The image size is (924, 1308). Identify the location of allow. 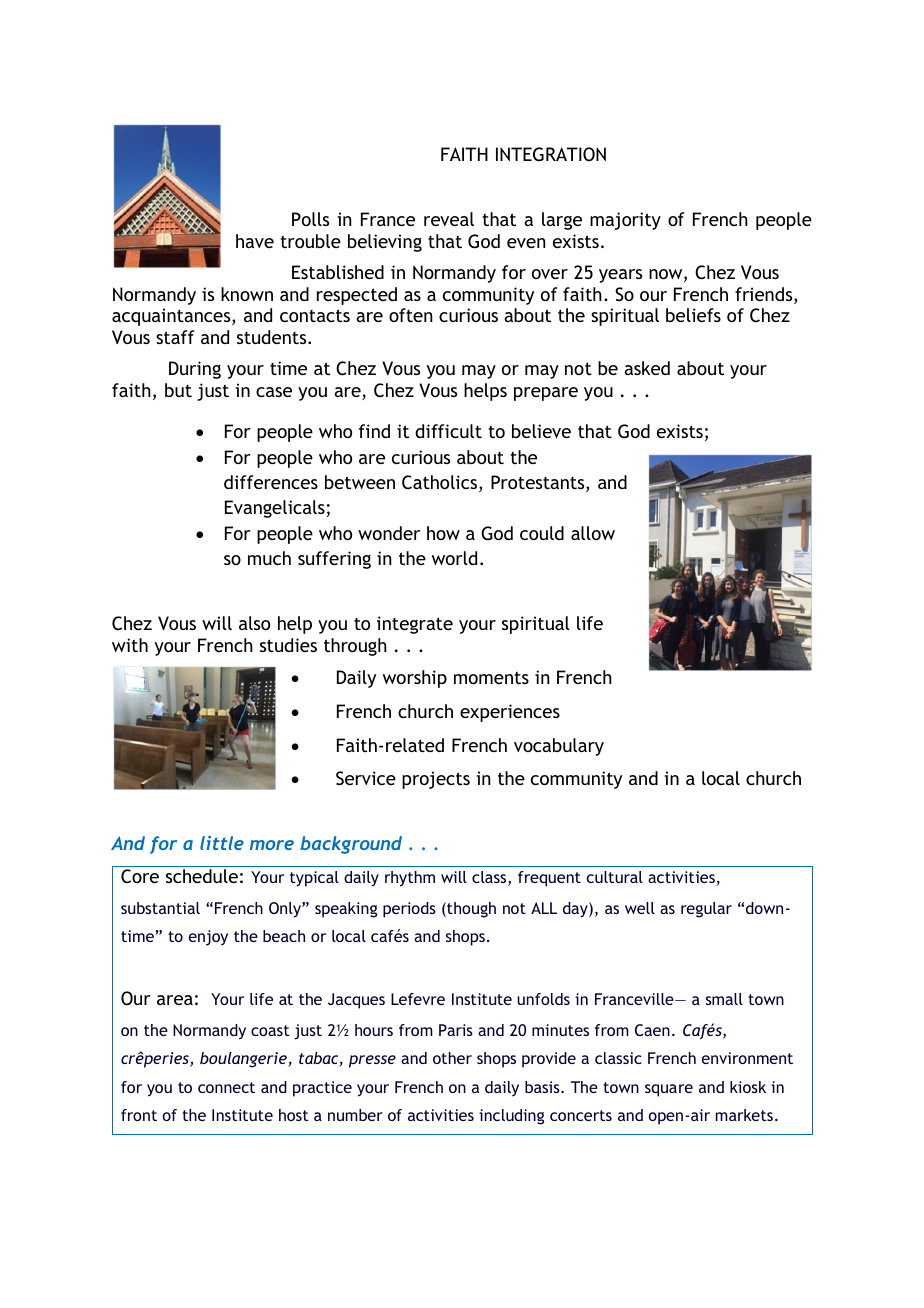
(593, 533).
